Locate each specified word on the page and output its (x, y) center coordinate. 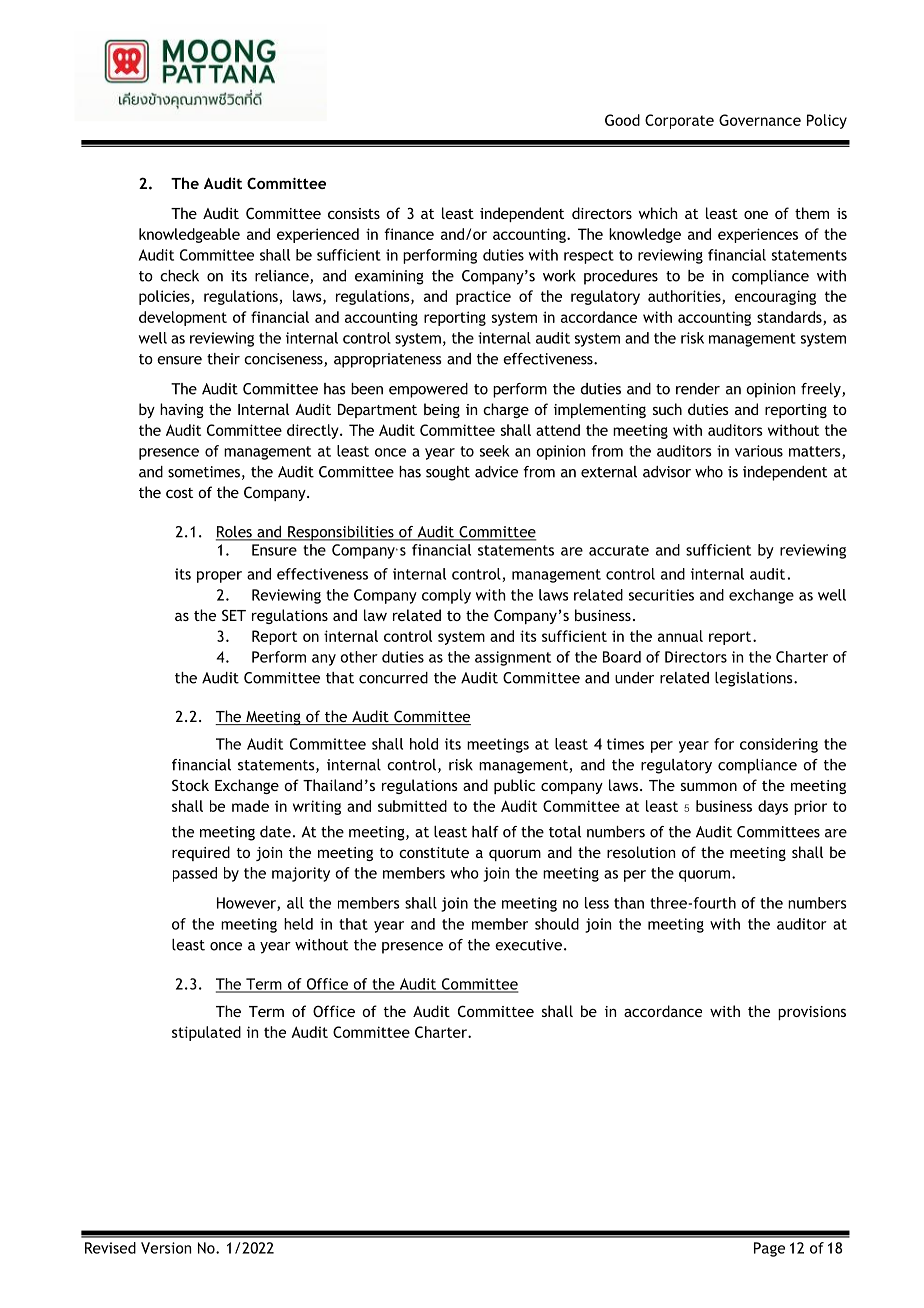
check (179, 276)
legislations (755, 679)
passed (195, 874)
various (759, 451)
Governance (760, 120)
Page (769, 1249)
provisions (812, 1013)
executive (528, 945)
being (442, 410)
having (182, 410)
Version (166, 1248)
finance (409, 234)
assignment (513, 658)
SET (234, 615)
